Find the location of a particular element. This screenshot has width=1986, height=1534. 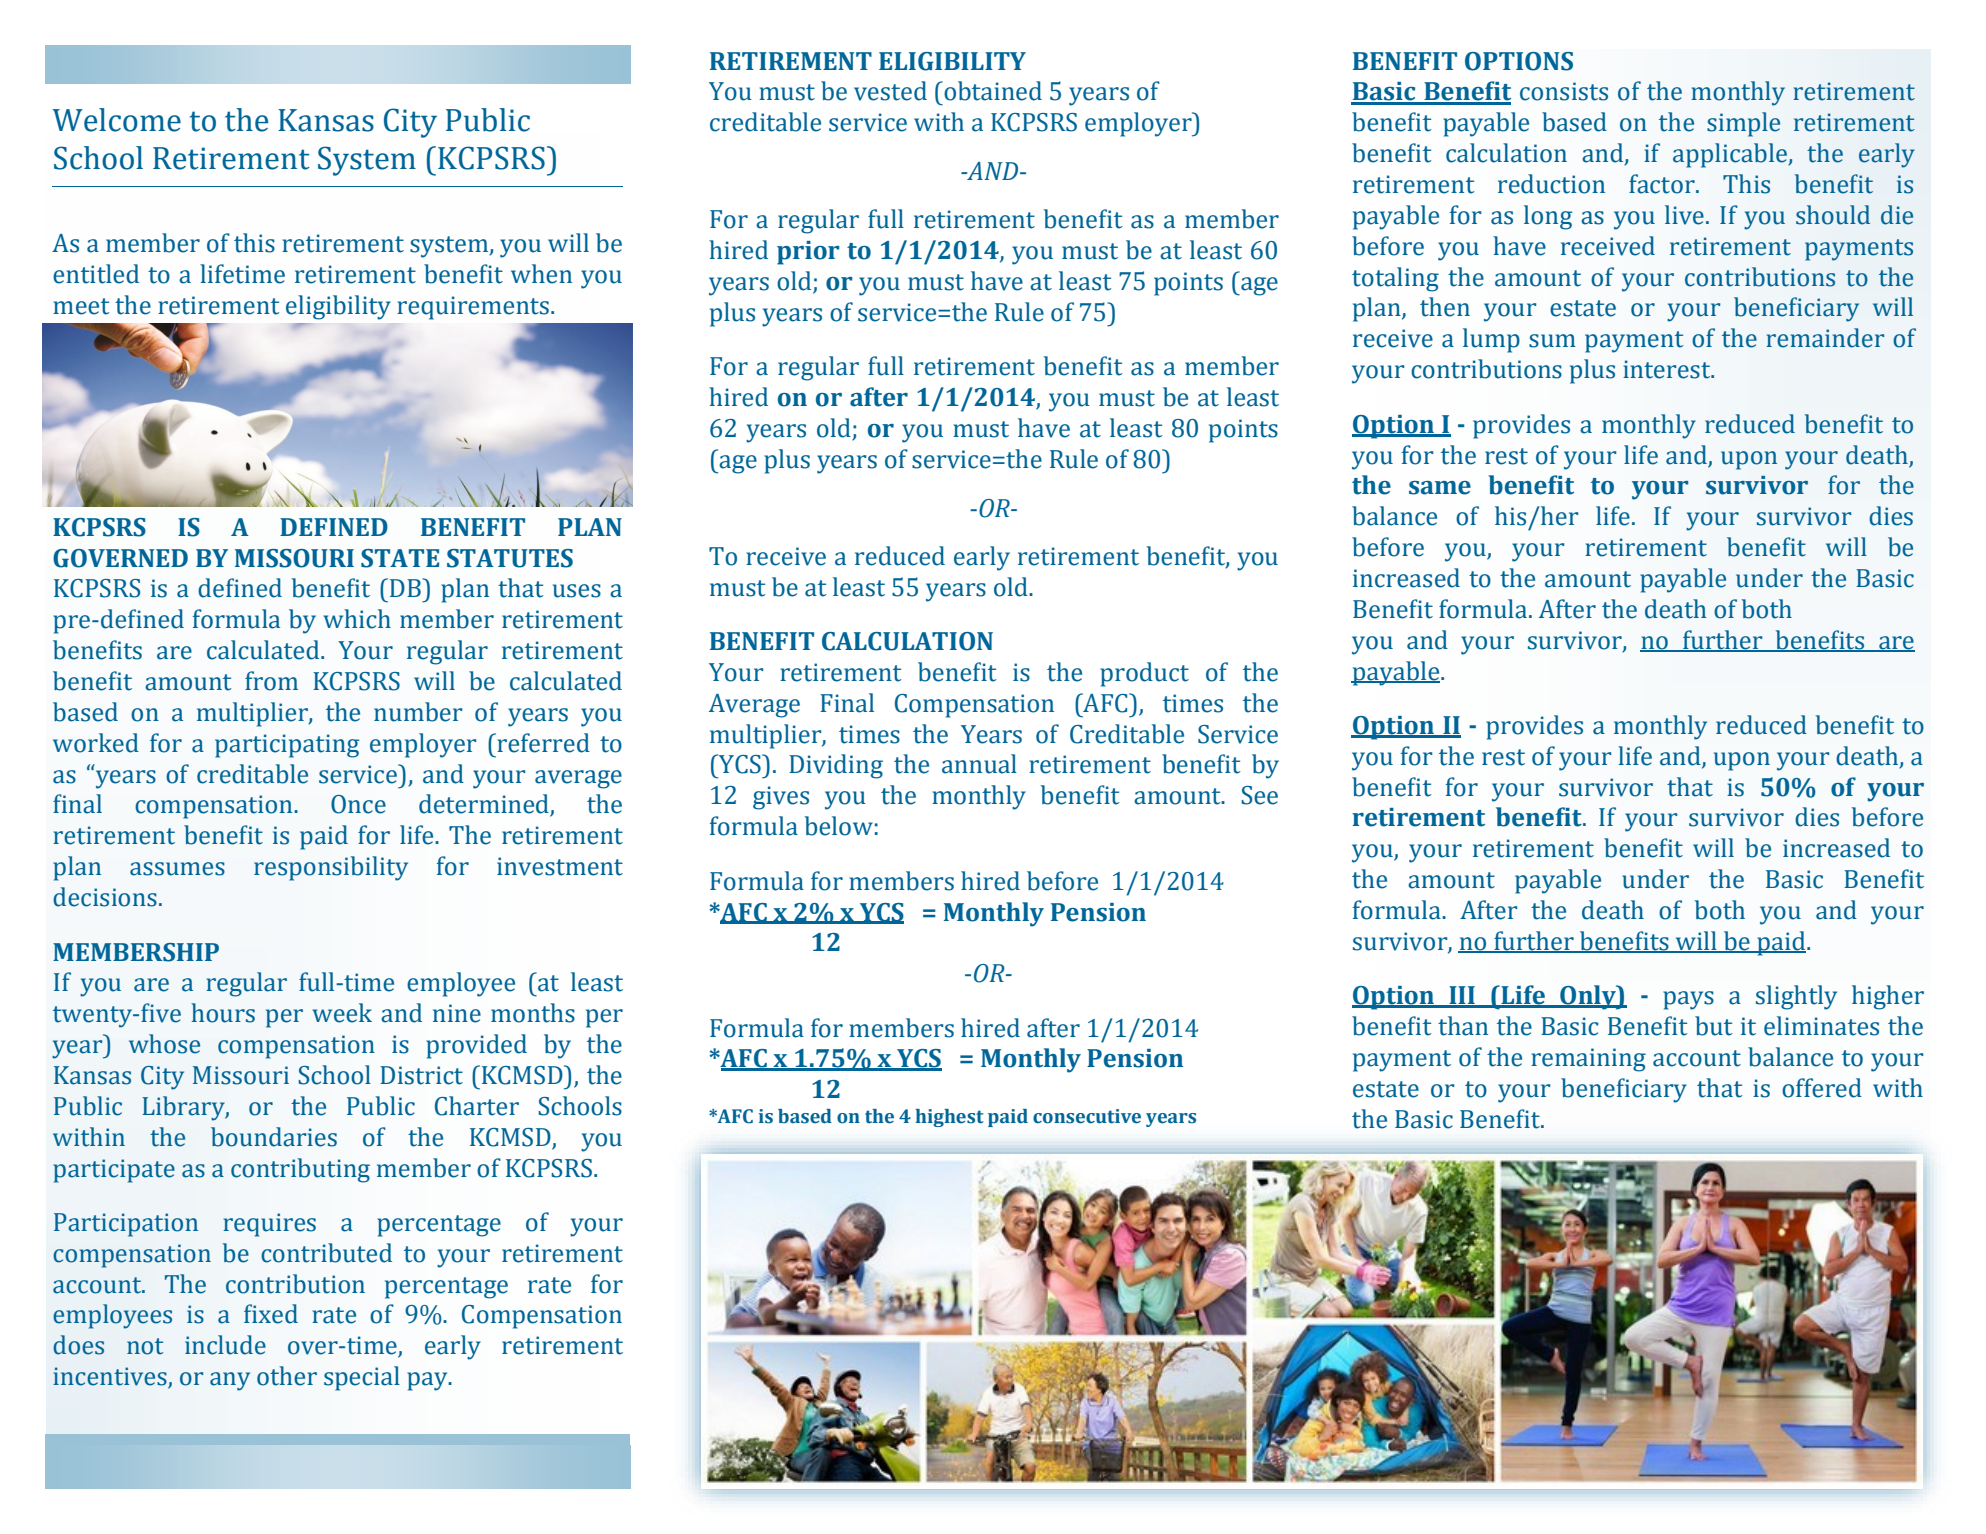

obtained is located at coordinates (992, 91).
